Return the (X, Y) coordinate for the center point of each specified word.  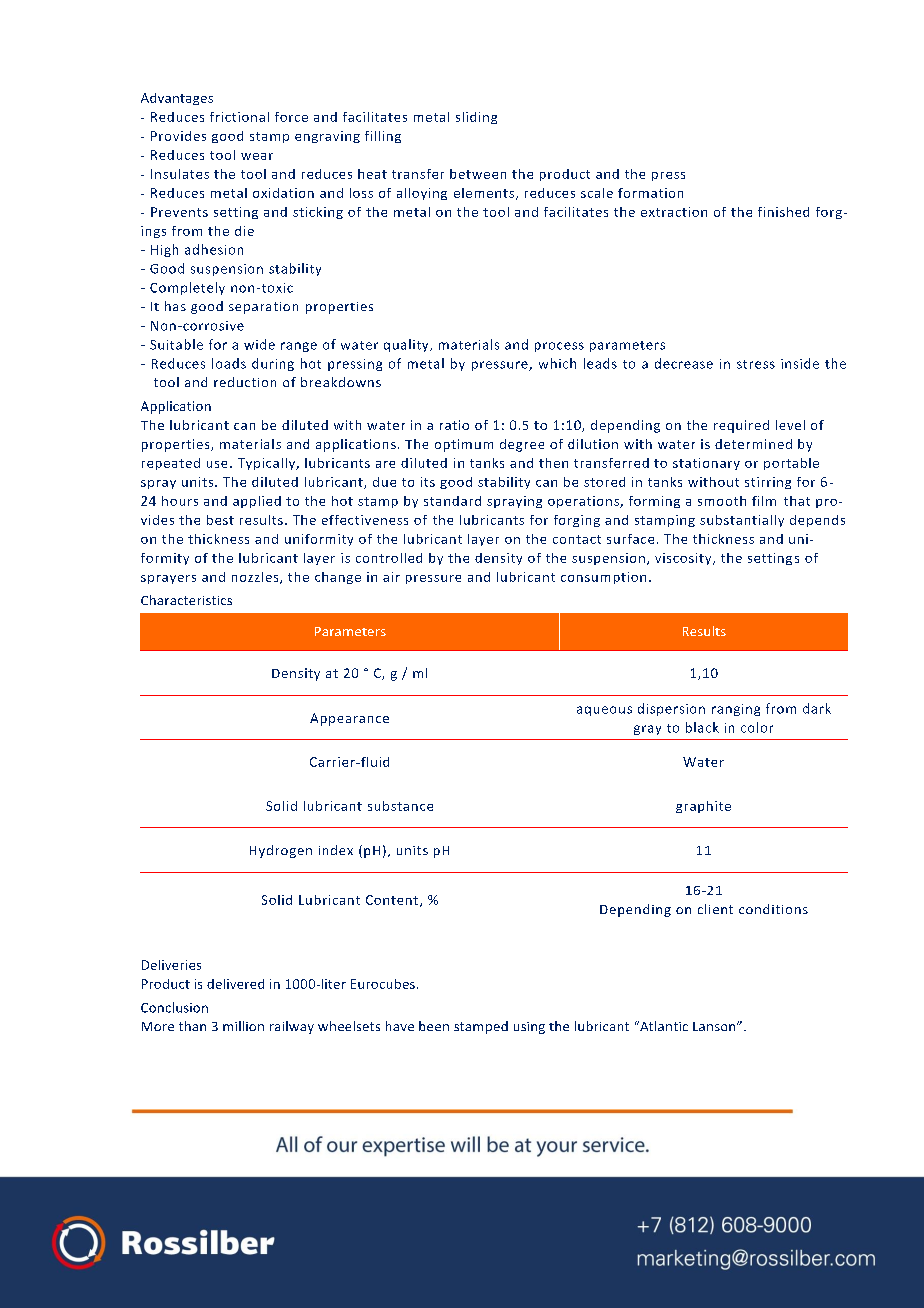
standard (452, 501)
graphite (703, 807)
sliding (476, 118)
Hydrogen (281, 851)
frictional (239, 117)
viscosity (684, 559)
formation (650, 193)
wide (259, 344)
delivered (235, 984)
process (559, 347)
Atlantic (663, 1026)
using (529, 1028)
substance (400, 806)
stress (756, 364)
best (220, 520)
